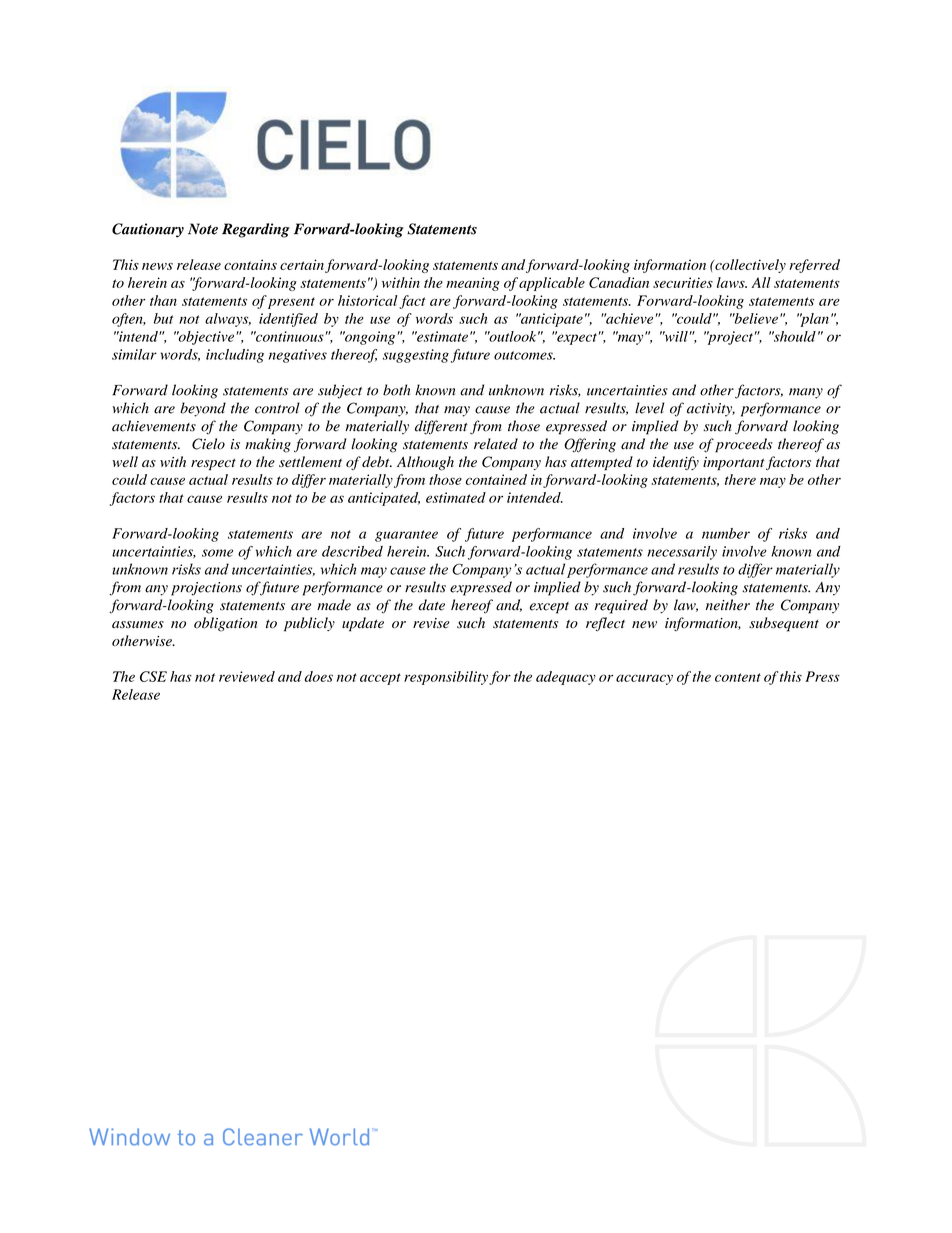 The height and width of the document is (1233, 952). What do you see at coordinates (749, 266) in the document?
I see `collectively` at bounding box center [749, 266].
